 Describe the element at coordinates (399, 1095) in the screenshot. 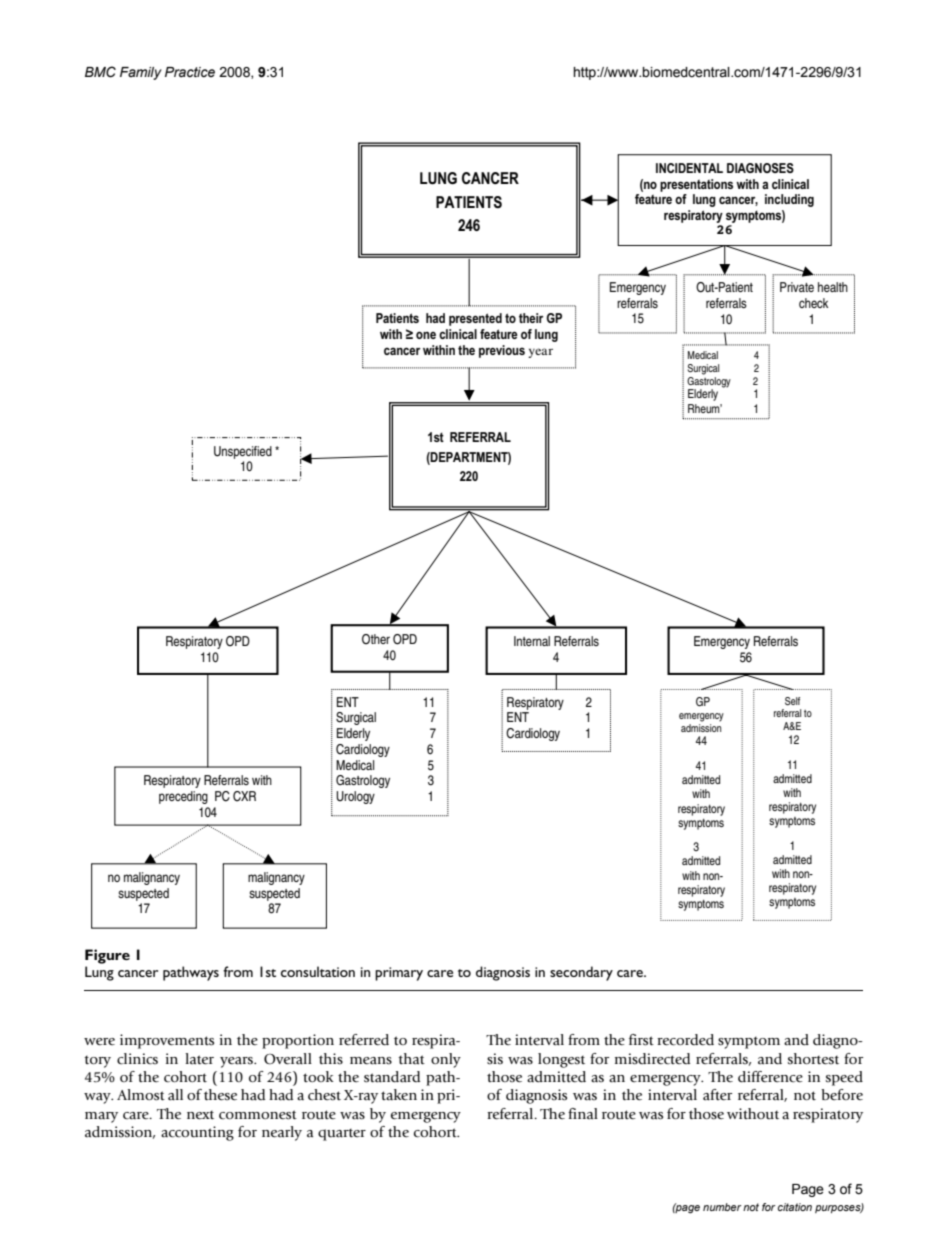

I see `taken` at that location.
